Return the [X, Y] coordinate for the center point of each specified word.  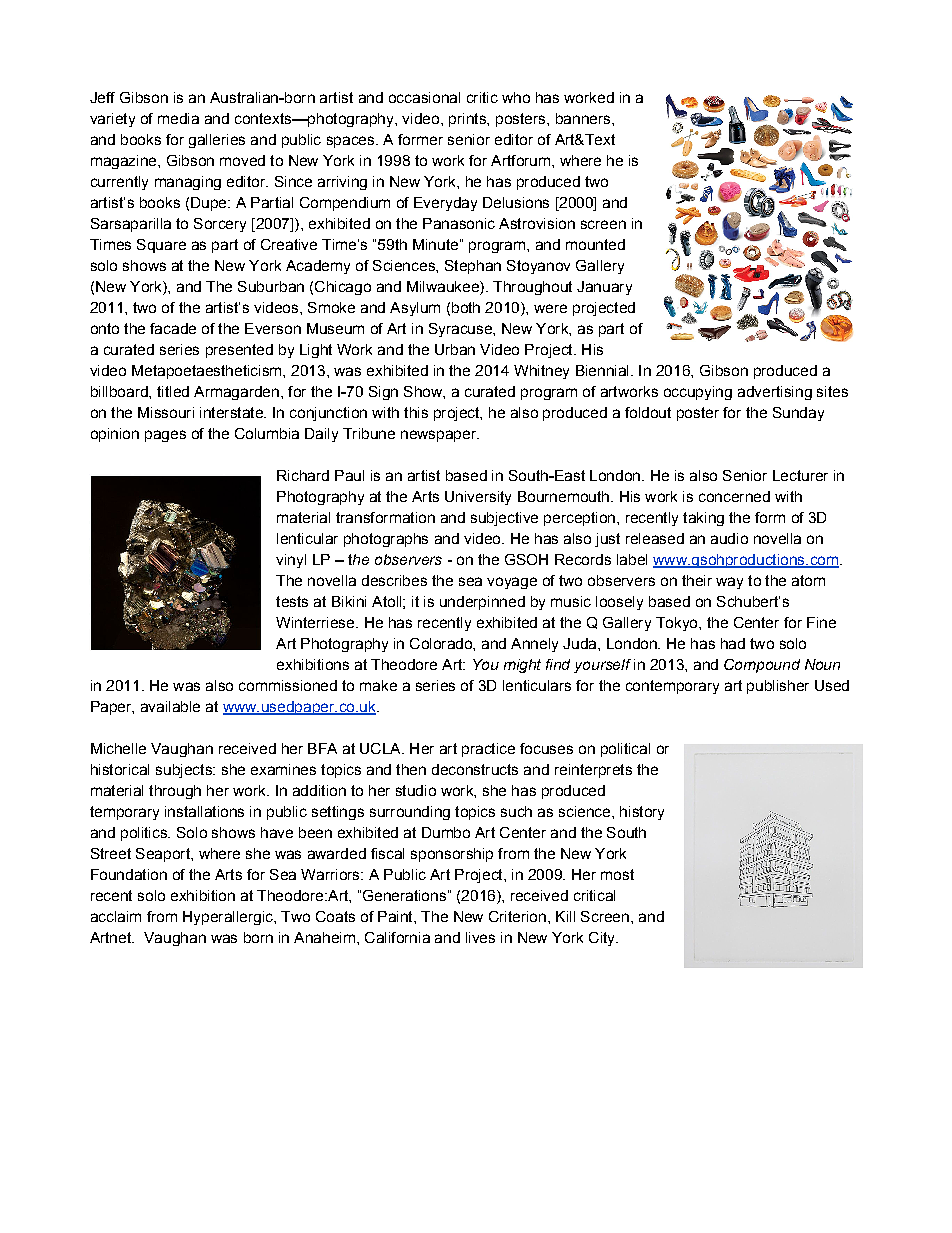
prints [468, 120]
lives [480, 937]
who [516, 97]
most [617, 874]
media [178, 118]
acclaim [116, 916]
